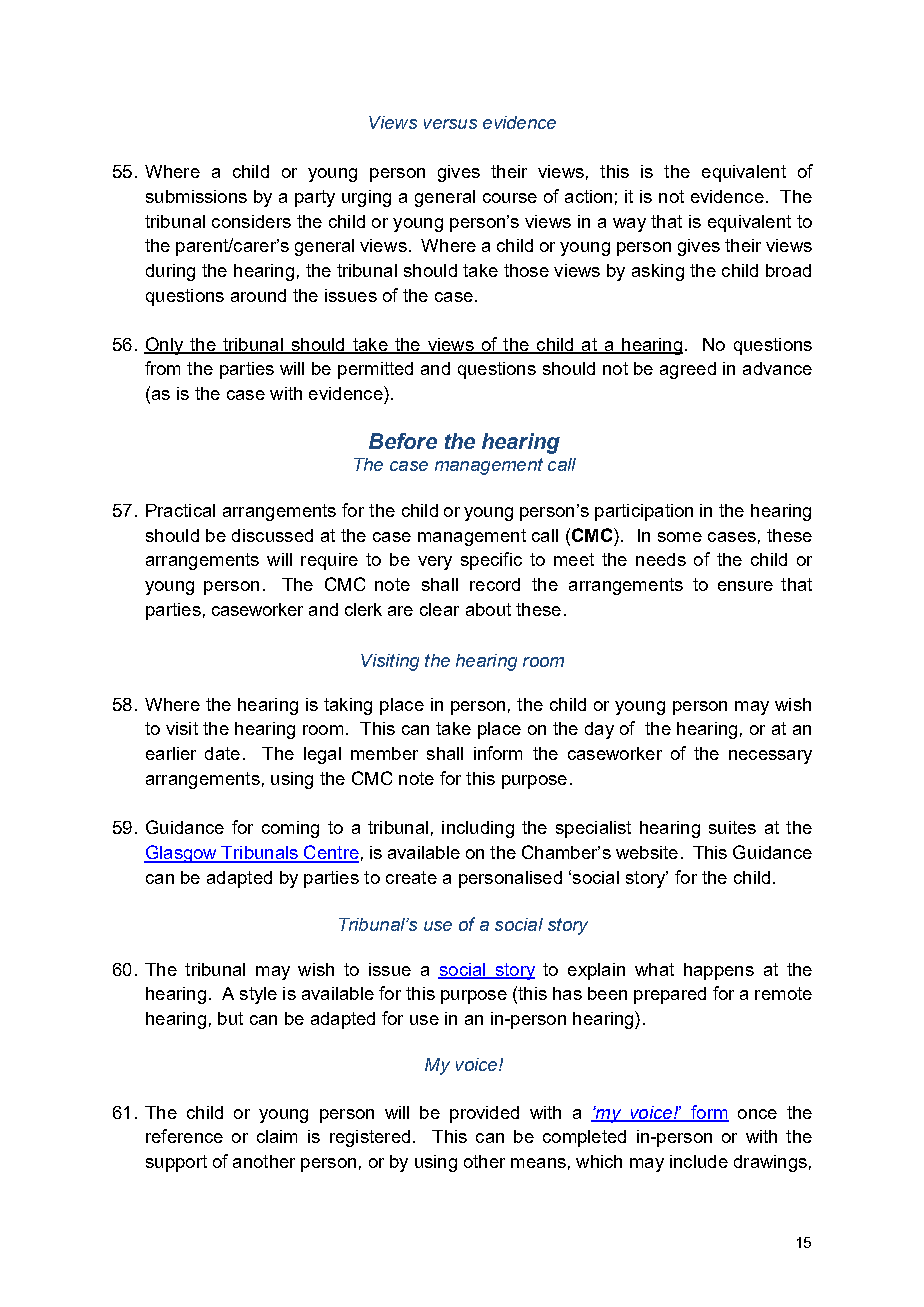 This document has height=1307, width=924. What do you see at coordinates (162, 368) in the document?
I see `from` at bounding box center [162, 368].
